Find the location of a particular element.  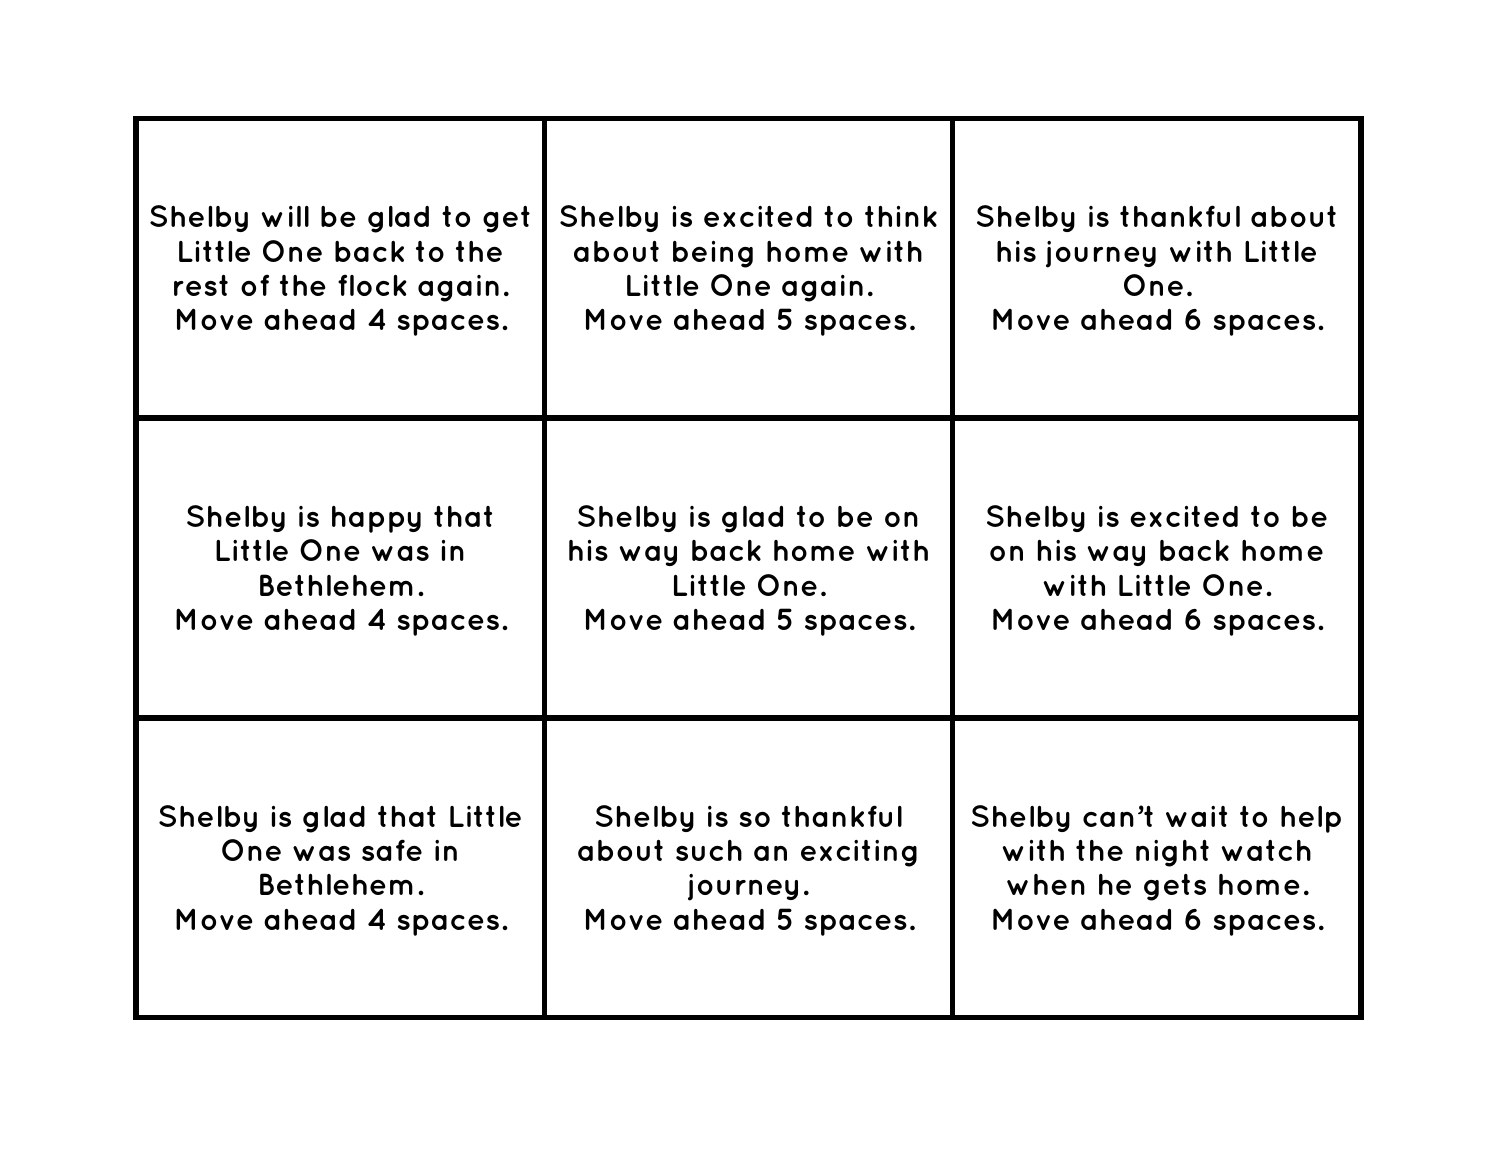

gets is located at coordinates (1175, 887).
